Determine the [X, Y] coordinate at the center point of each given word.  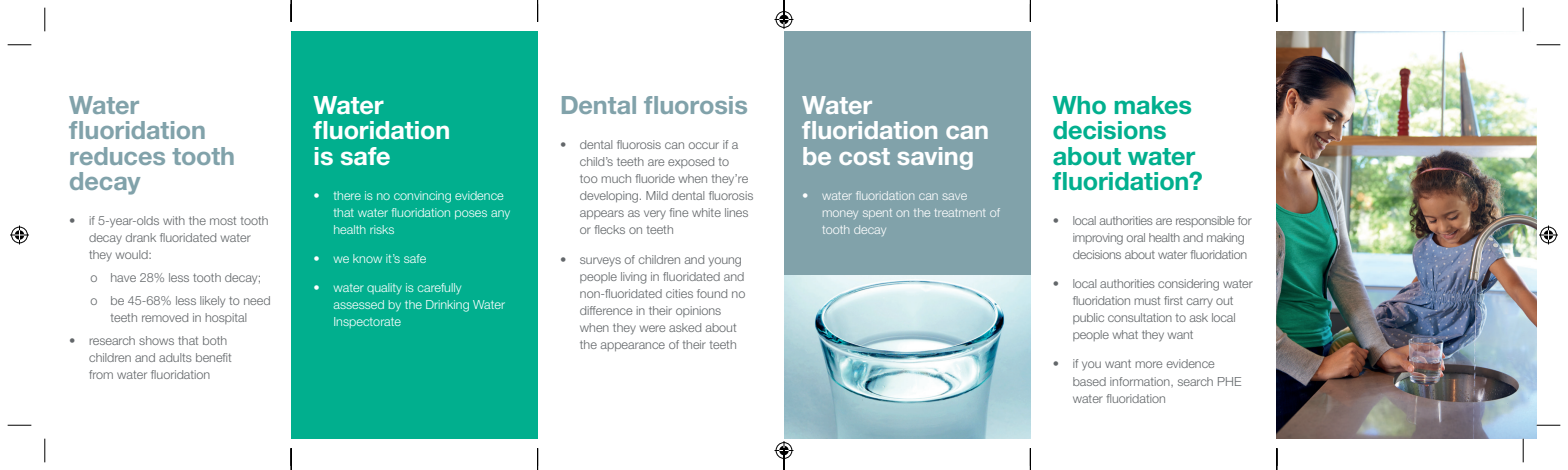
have [123, 277]
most [223, 220]
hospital [225, 318]
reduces [117, 156]
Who [1079, 105]
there [347, 195]
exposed [691, 162]
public [1088, 318]
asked [685, 327]
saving [935, 158]
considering [1188, 285]
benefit [213, 357]
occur [704, 145]
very [655, 215]
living [634, 278]
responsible [1205, 221]
